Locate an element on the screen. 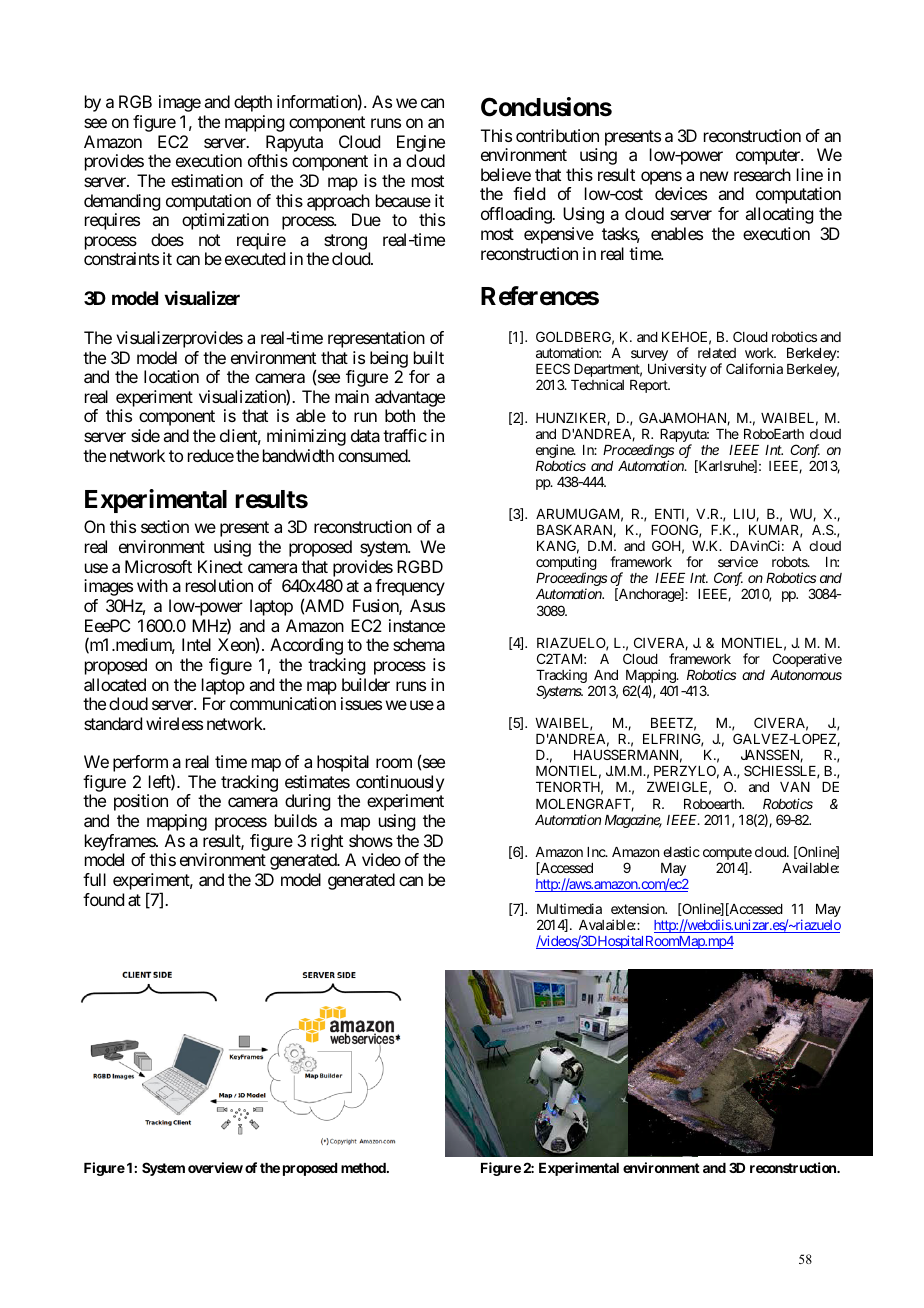 This screenshot has width=924, height=1308. schema is located at coordinates (419, 644).
